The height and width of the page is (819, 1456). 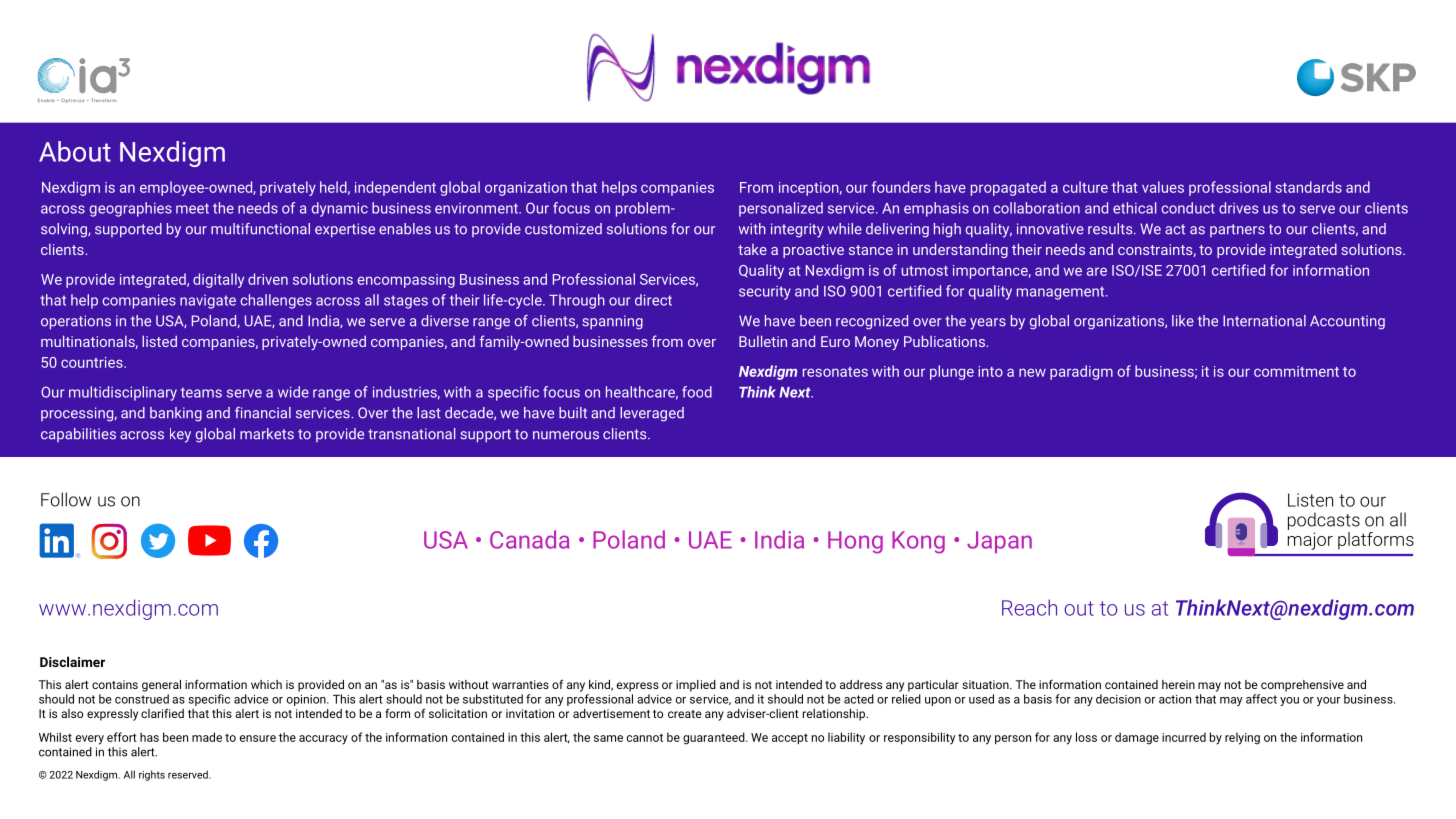 I want to click on values, so click(x=1163, y=187).
